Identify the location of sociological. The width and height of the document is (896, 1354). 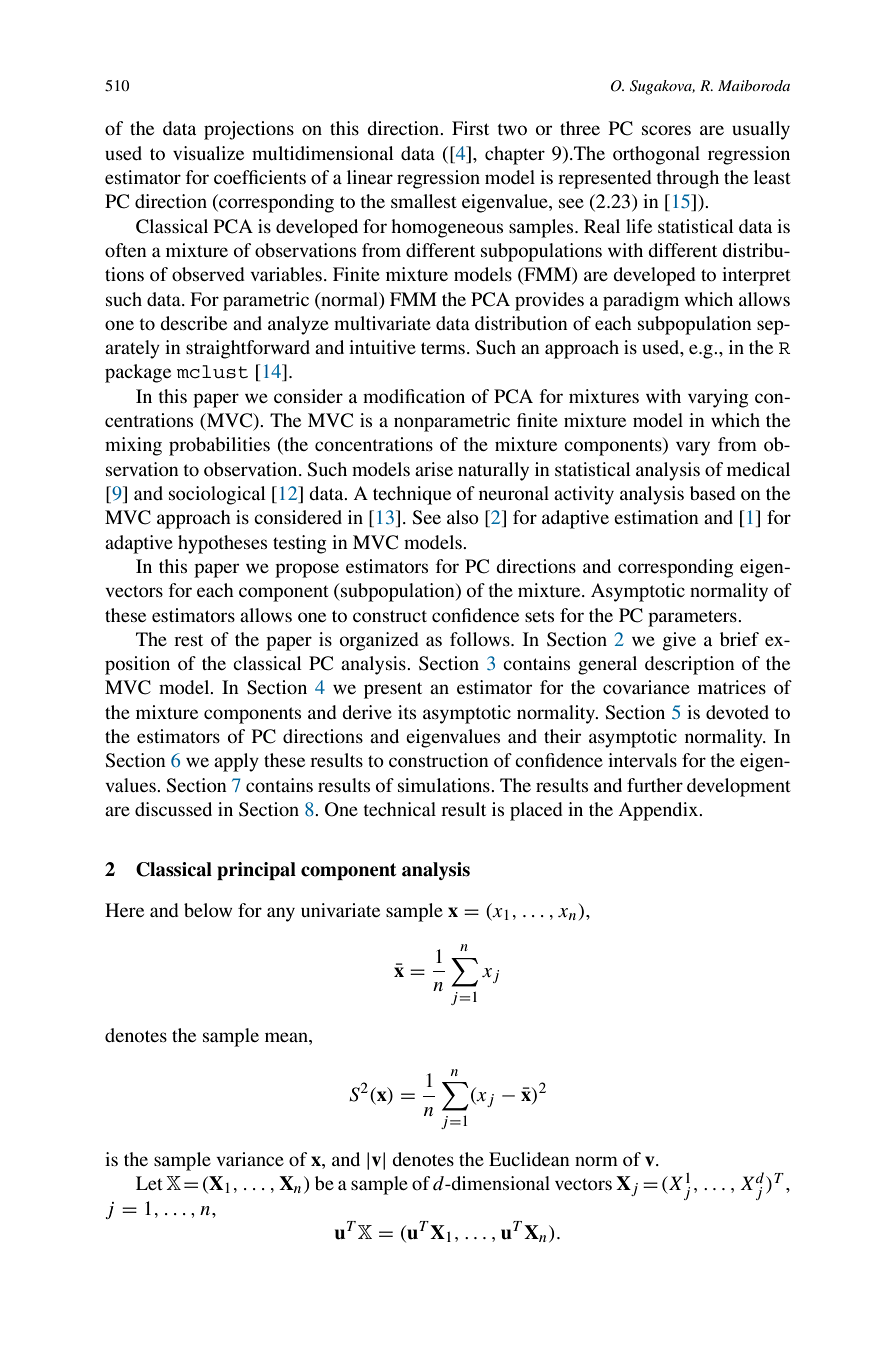
(217, 495).
